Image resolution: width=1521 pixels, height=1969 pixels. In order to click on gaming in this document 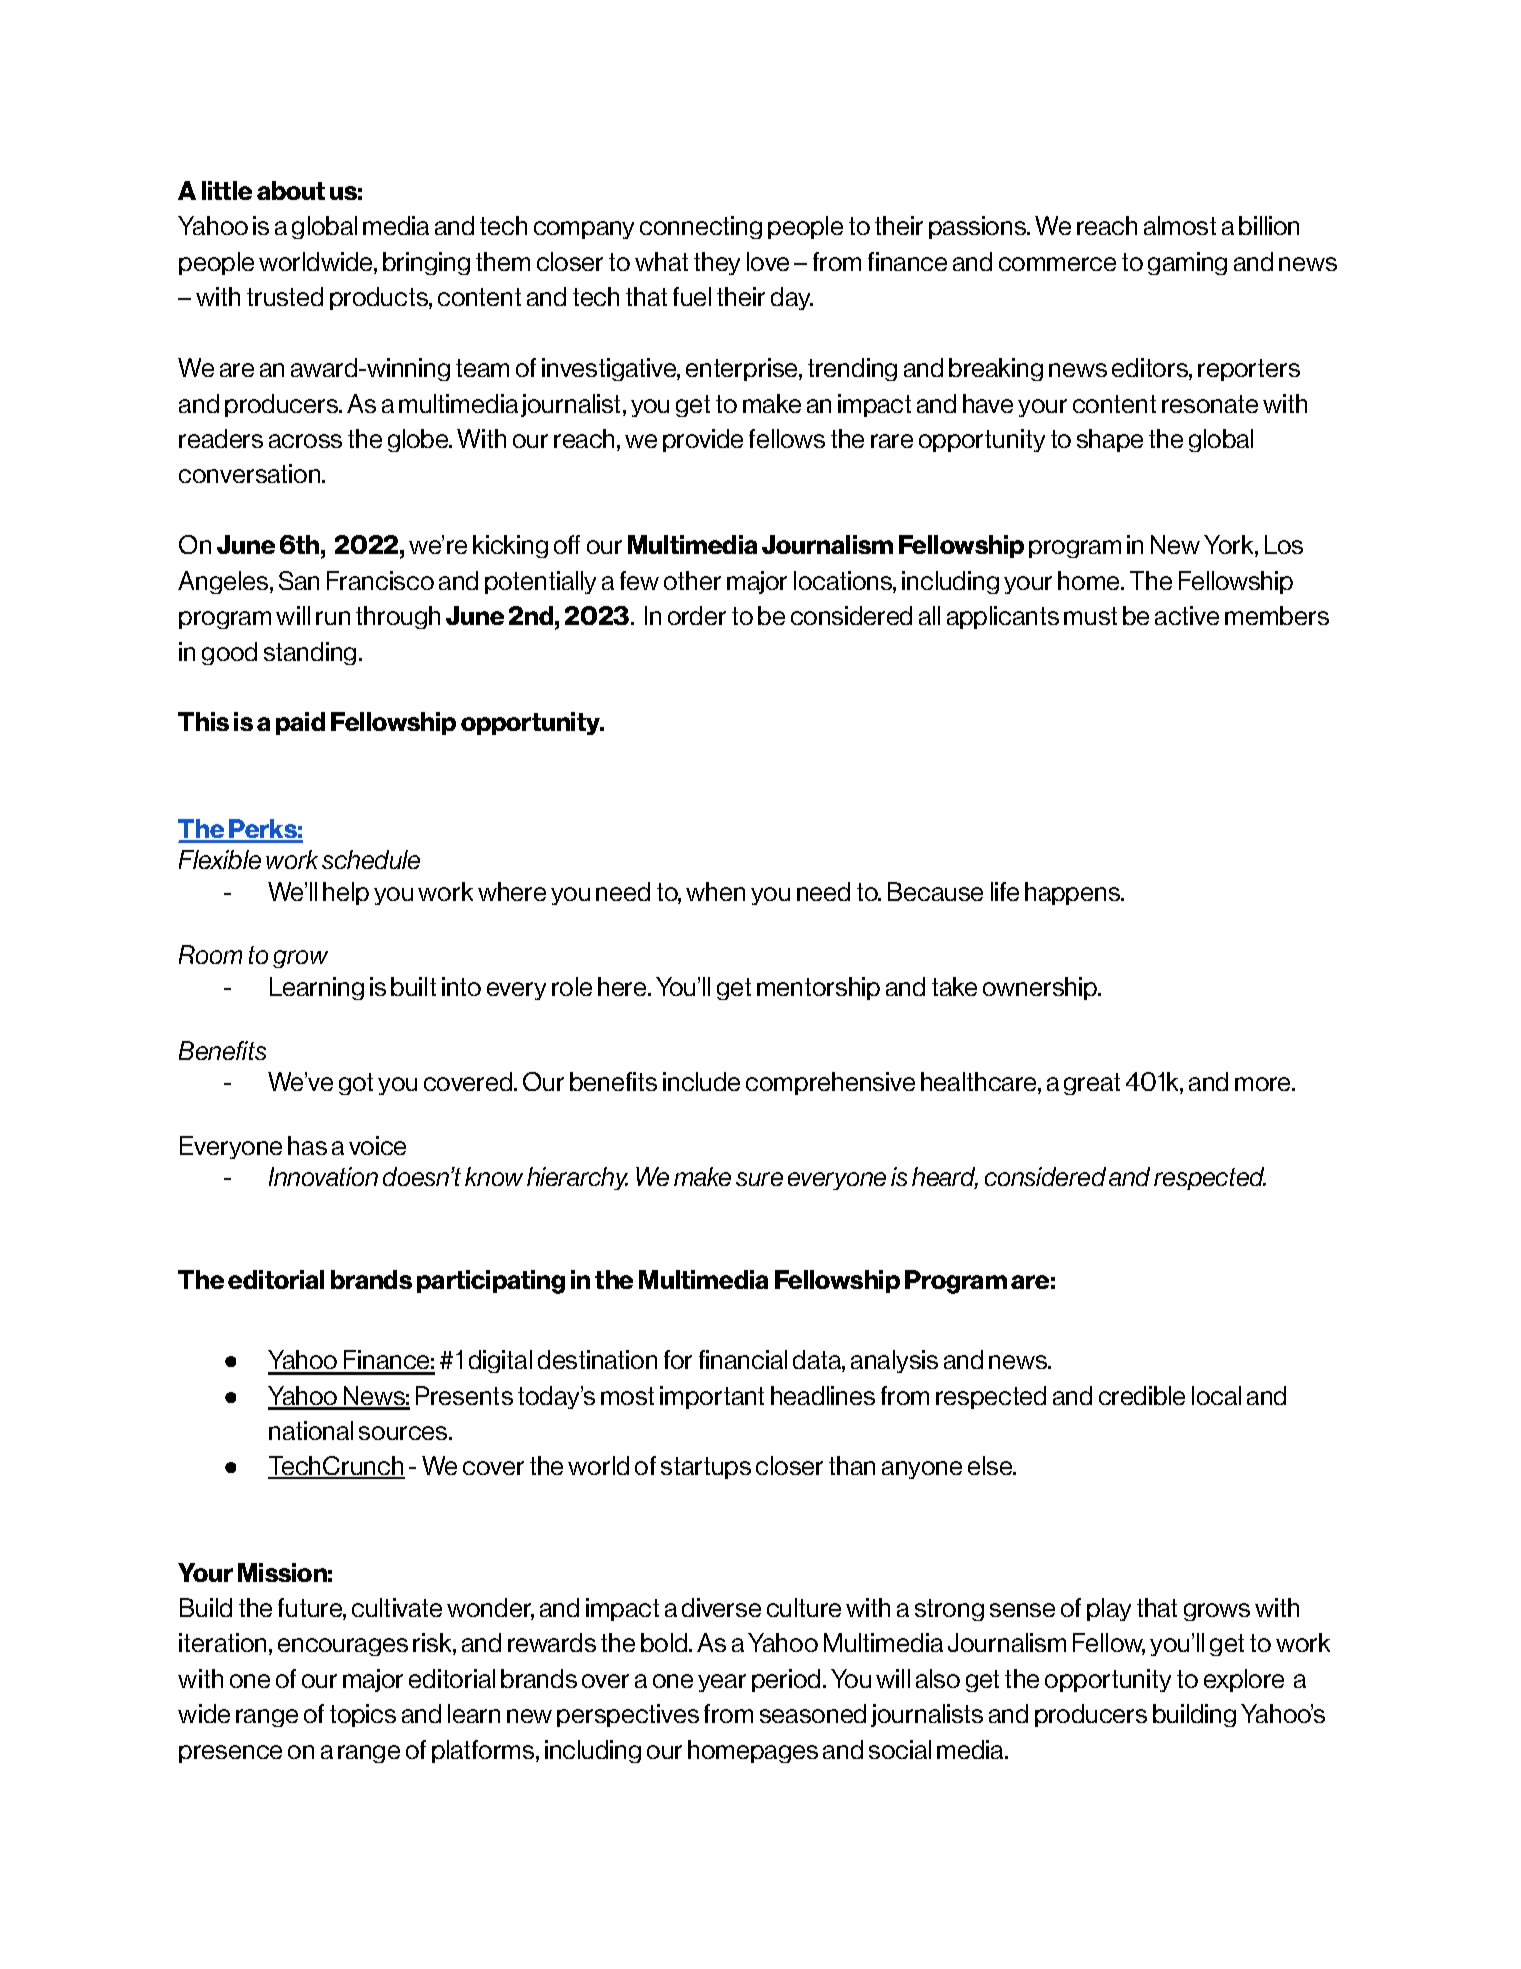, I will do `click(1187, 263)`.
